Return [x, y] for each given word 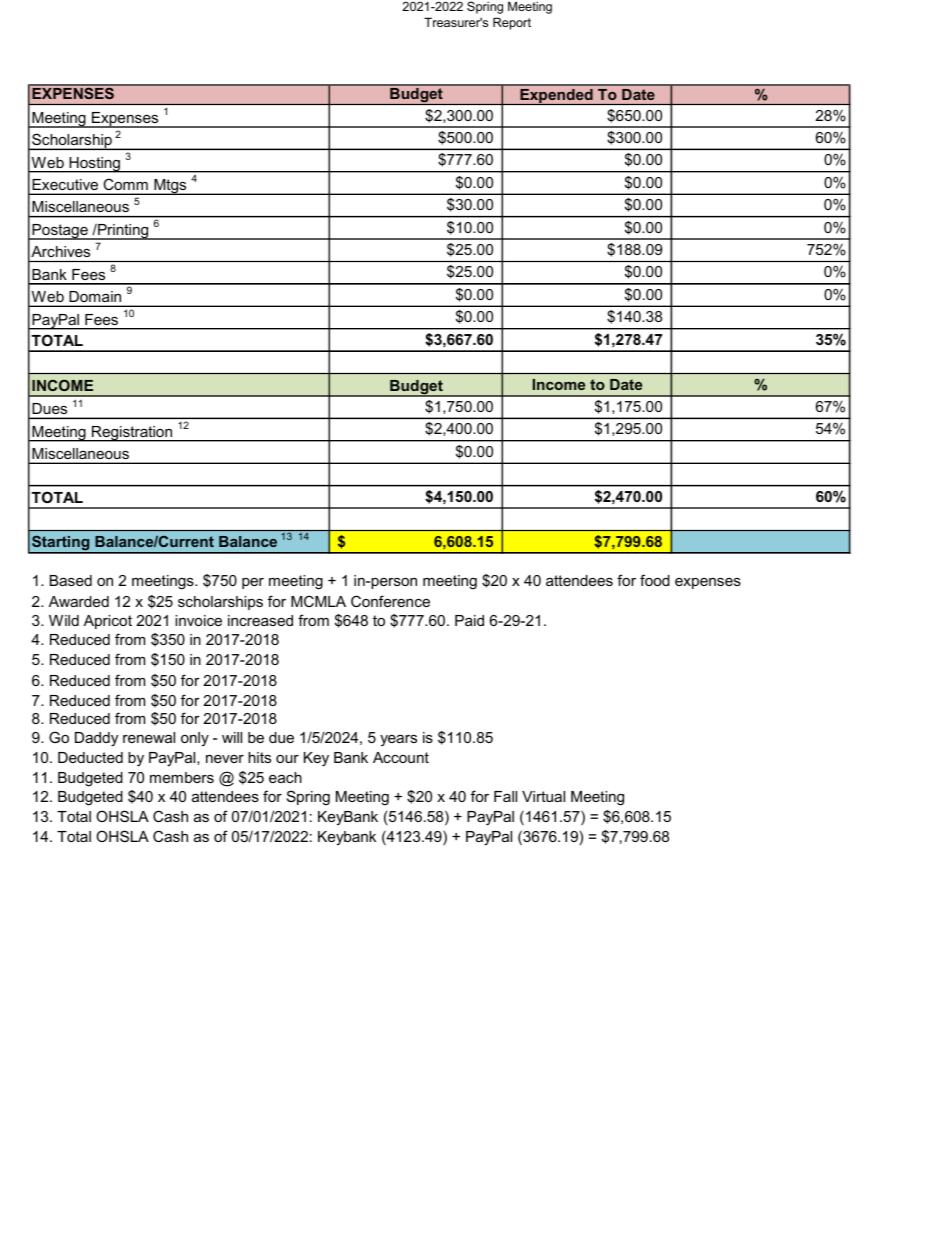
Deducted [90, 757]
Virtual [543, 796]
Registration [132, 434]
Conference [390, 601]
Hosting [95, 165]
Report [512, 23]
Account [401, 757]
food [655, 580]
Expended [556, 97]
